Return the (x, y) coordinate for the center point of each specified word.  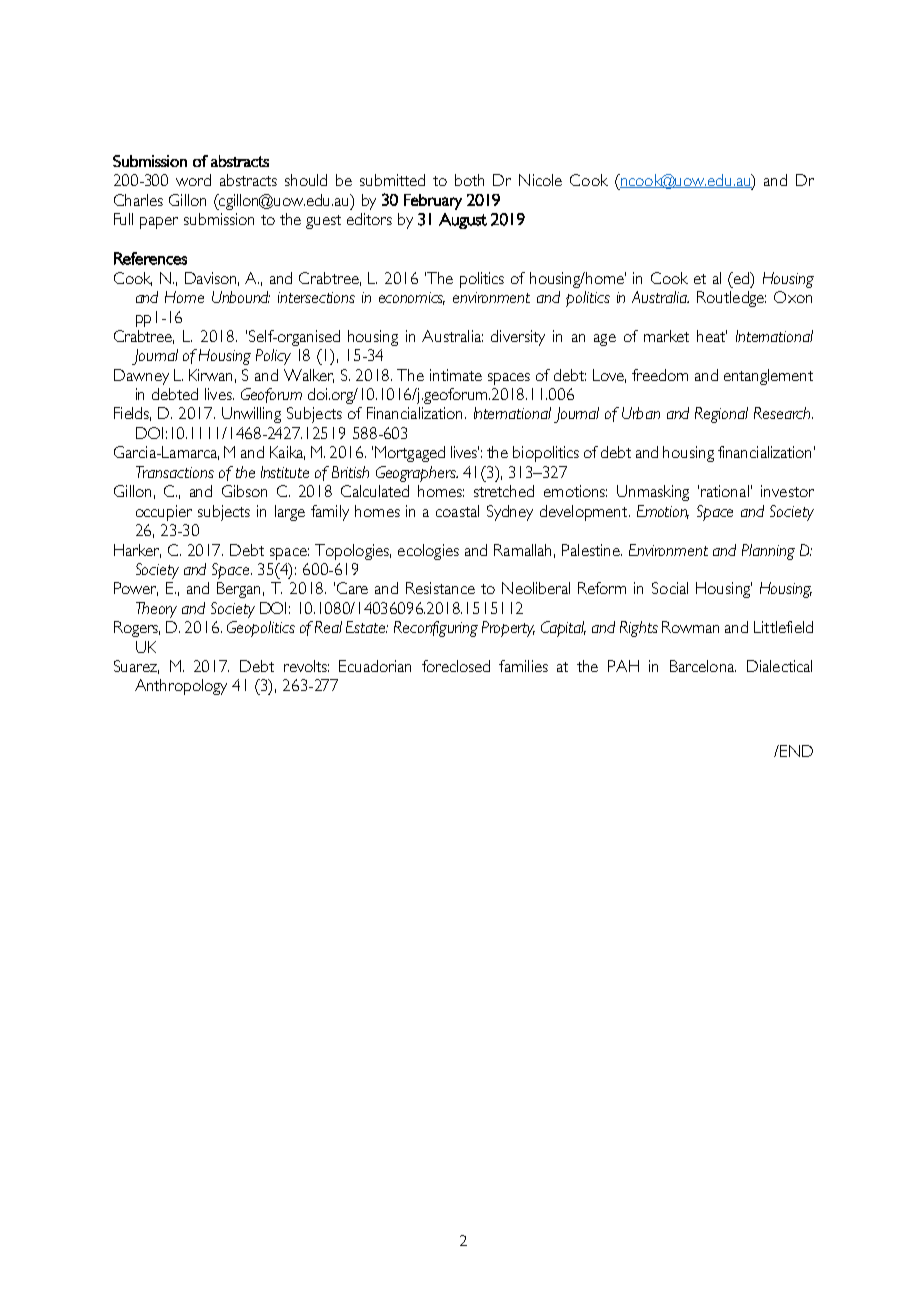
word (193, 180)
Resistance (440, 588)
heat (712, 336)
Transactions (175, 472)
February (433, 202)
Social (670, 588)
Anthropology (181, 687)
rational (725, 491)
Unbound (241, 297)
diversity (518, 338)
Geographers (417, 474)
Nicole (540, 180)
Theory (156, 610)
